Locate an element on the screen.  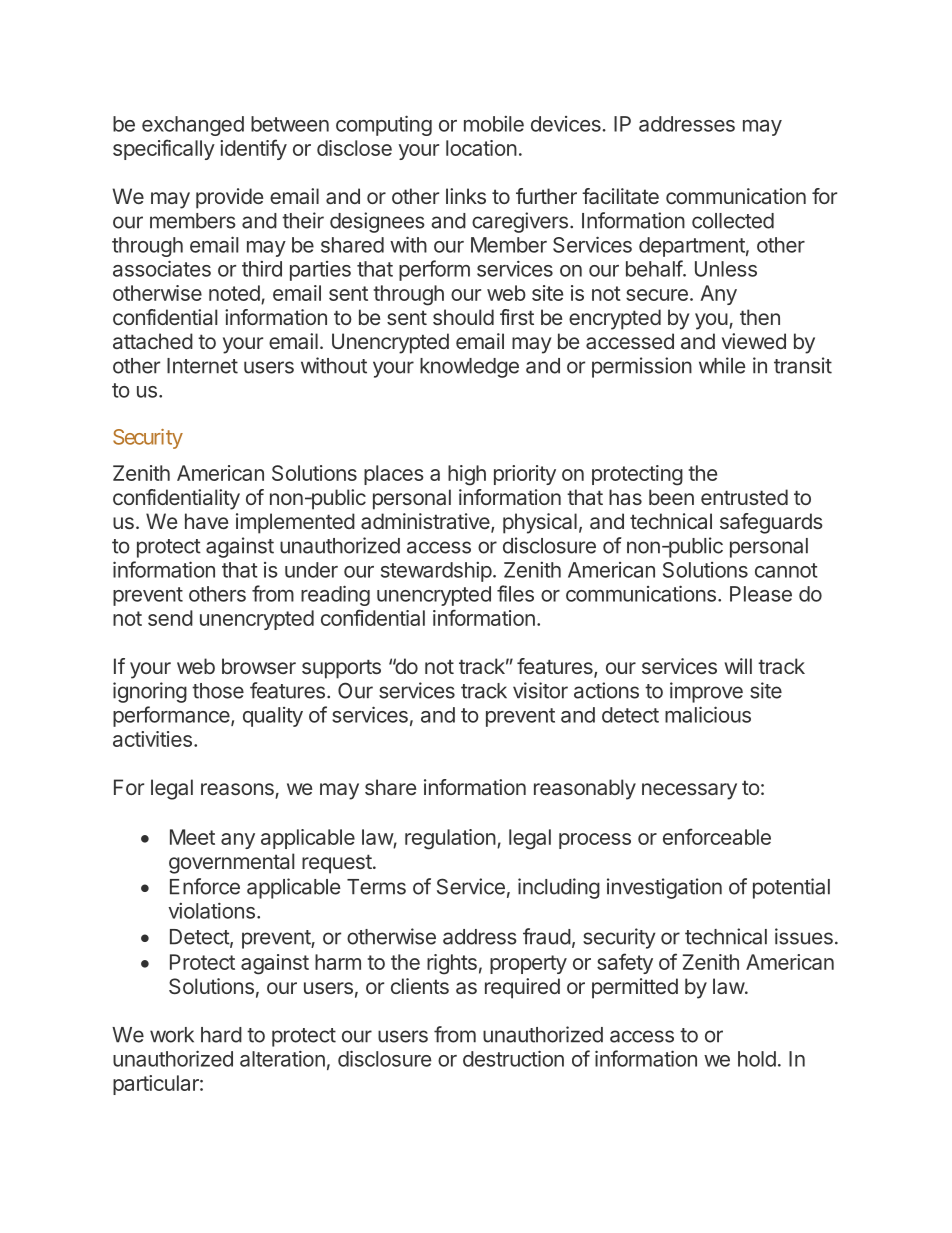
knowledge is located at coordinates (469, 368).
